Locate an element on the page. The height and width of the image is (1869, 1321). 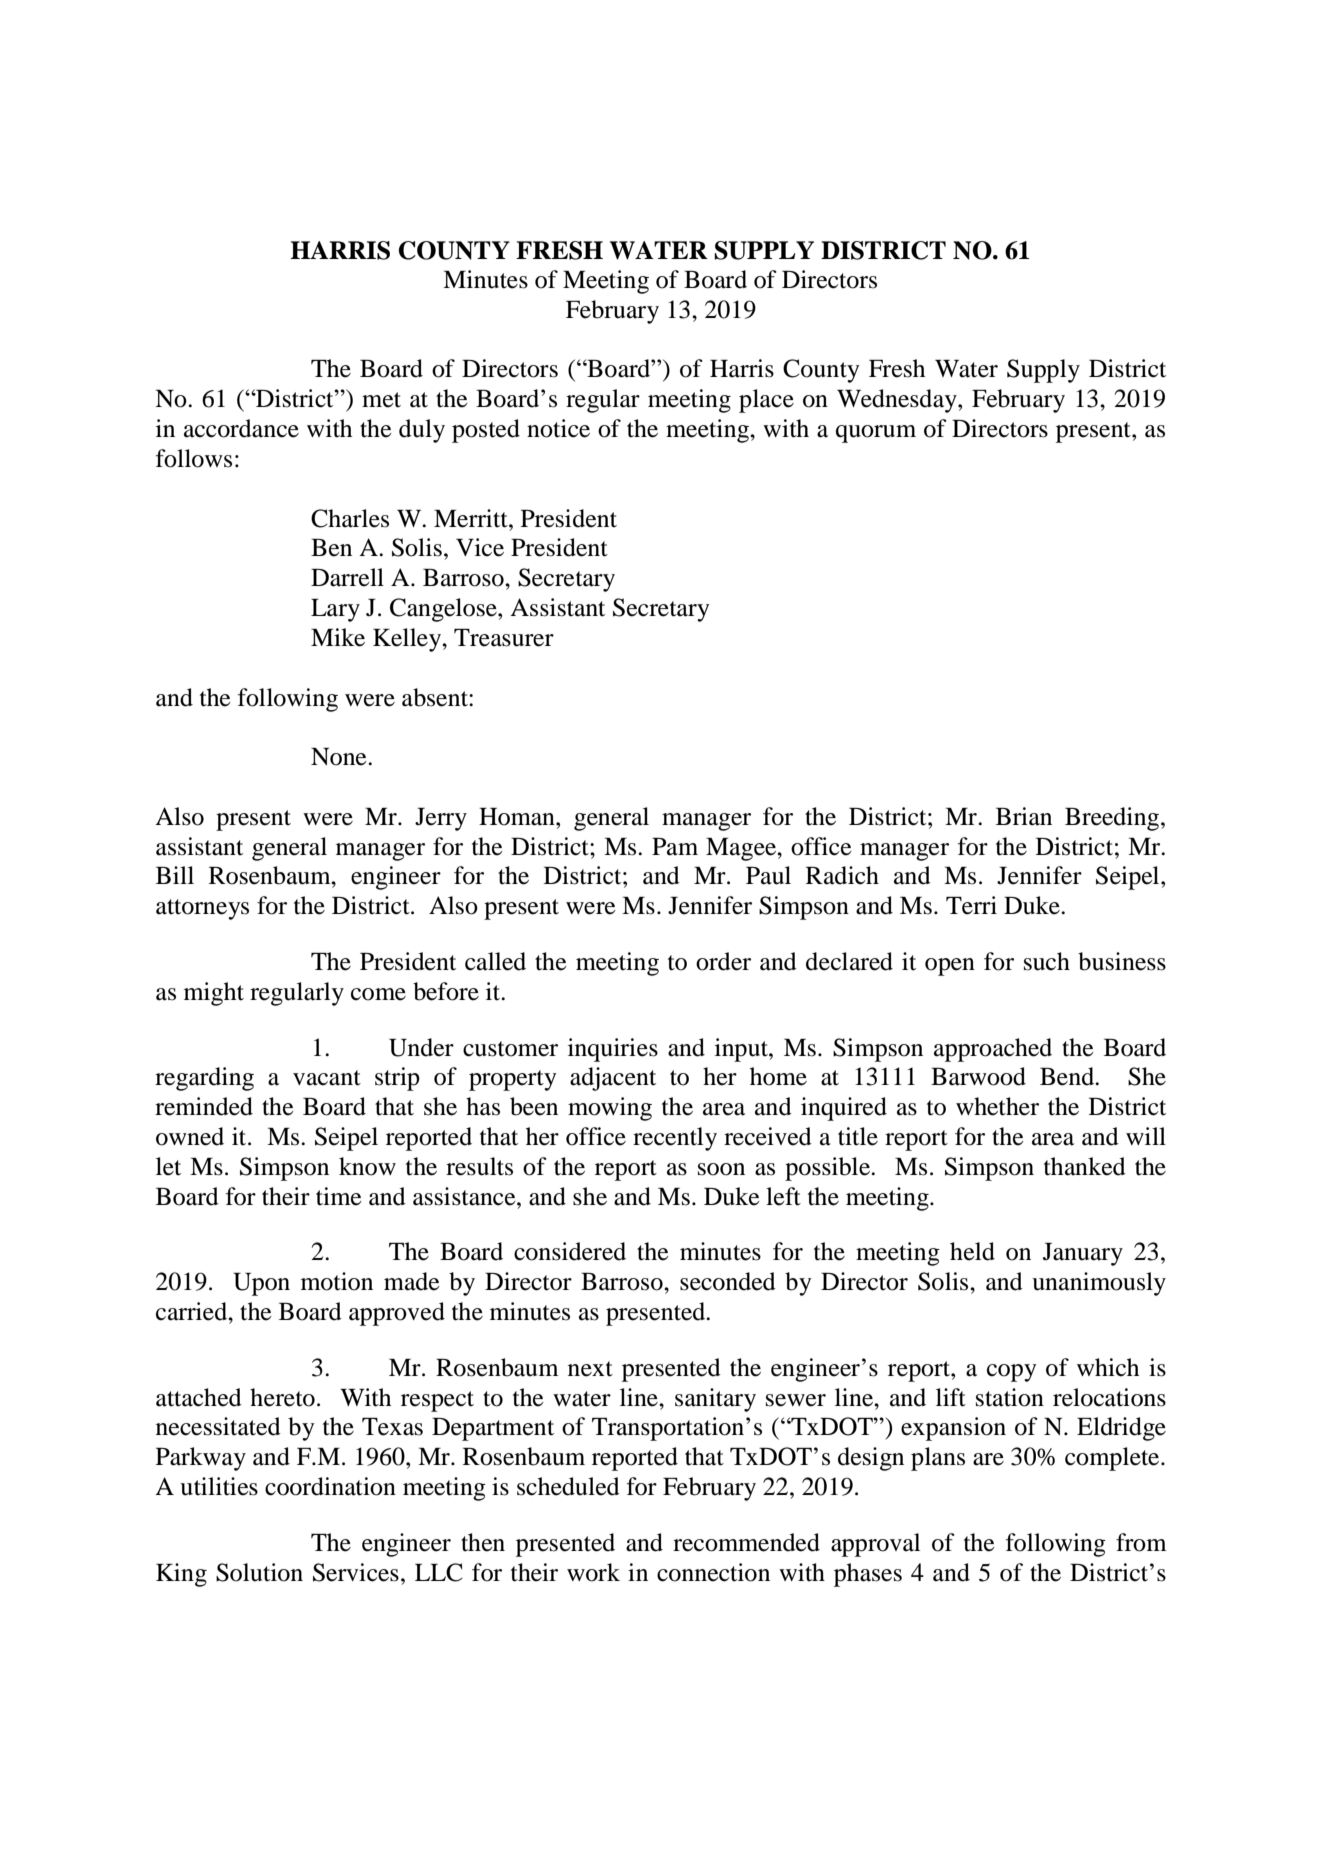
from is located at coordinates (1141, 1542).
